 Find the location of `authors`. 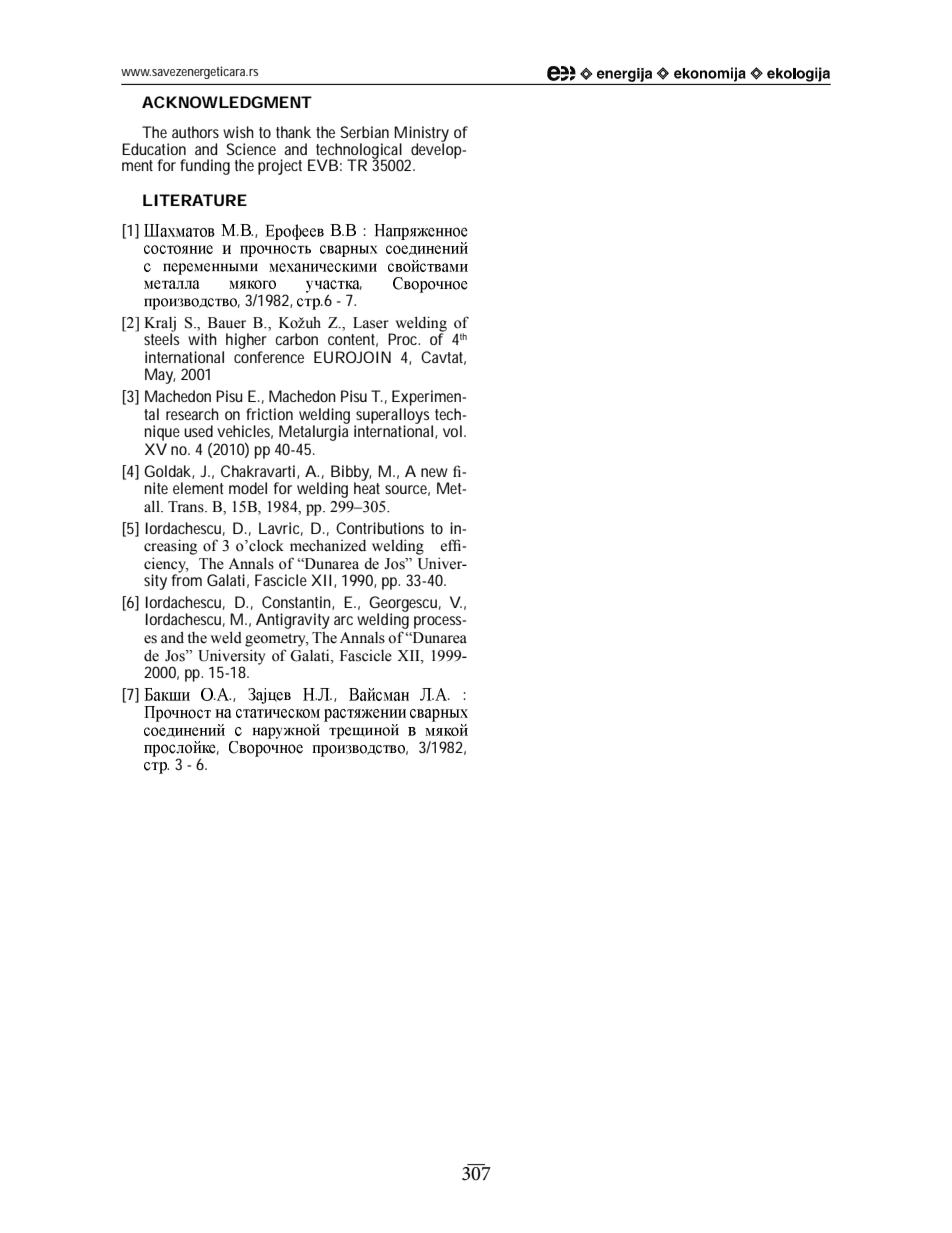

authors is located at coordinates (195, 132).
